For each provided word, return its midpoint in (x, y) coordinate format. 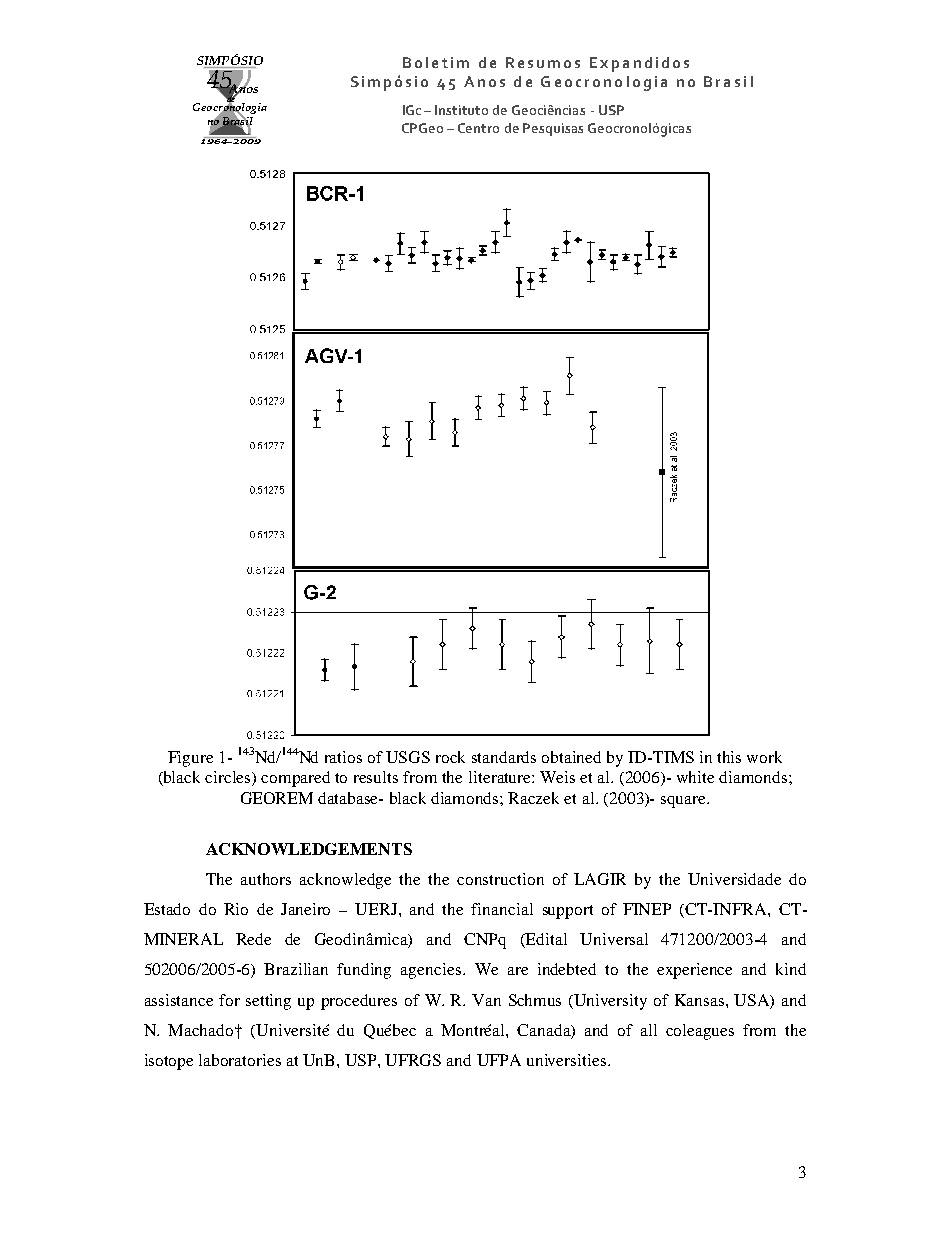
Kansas (701, 1000)
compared (295, 779)
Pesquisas (553, 129)
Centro (478, 128)
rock (450, 757)
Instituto (461, 110)
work (764, 757)
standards (504, 757)
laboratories (240, 1060)
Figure (190, 759)
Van (486, 1000)
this (729, 757)
